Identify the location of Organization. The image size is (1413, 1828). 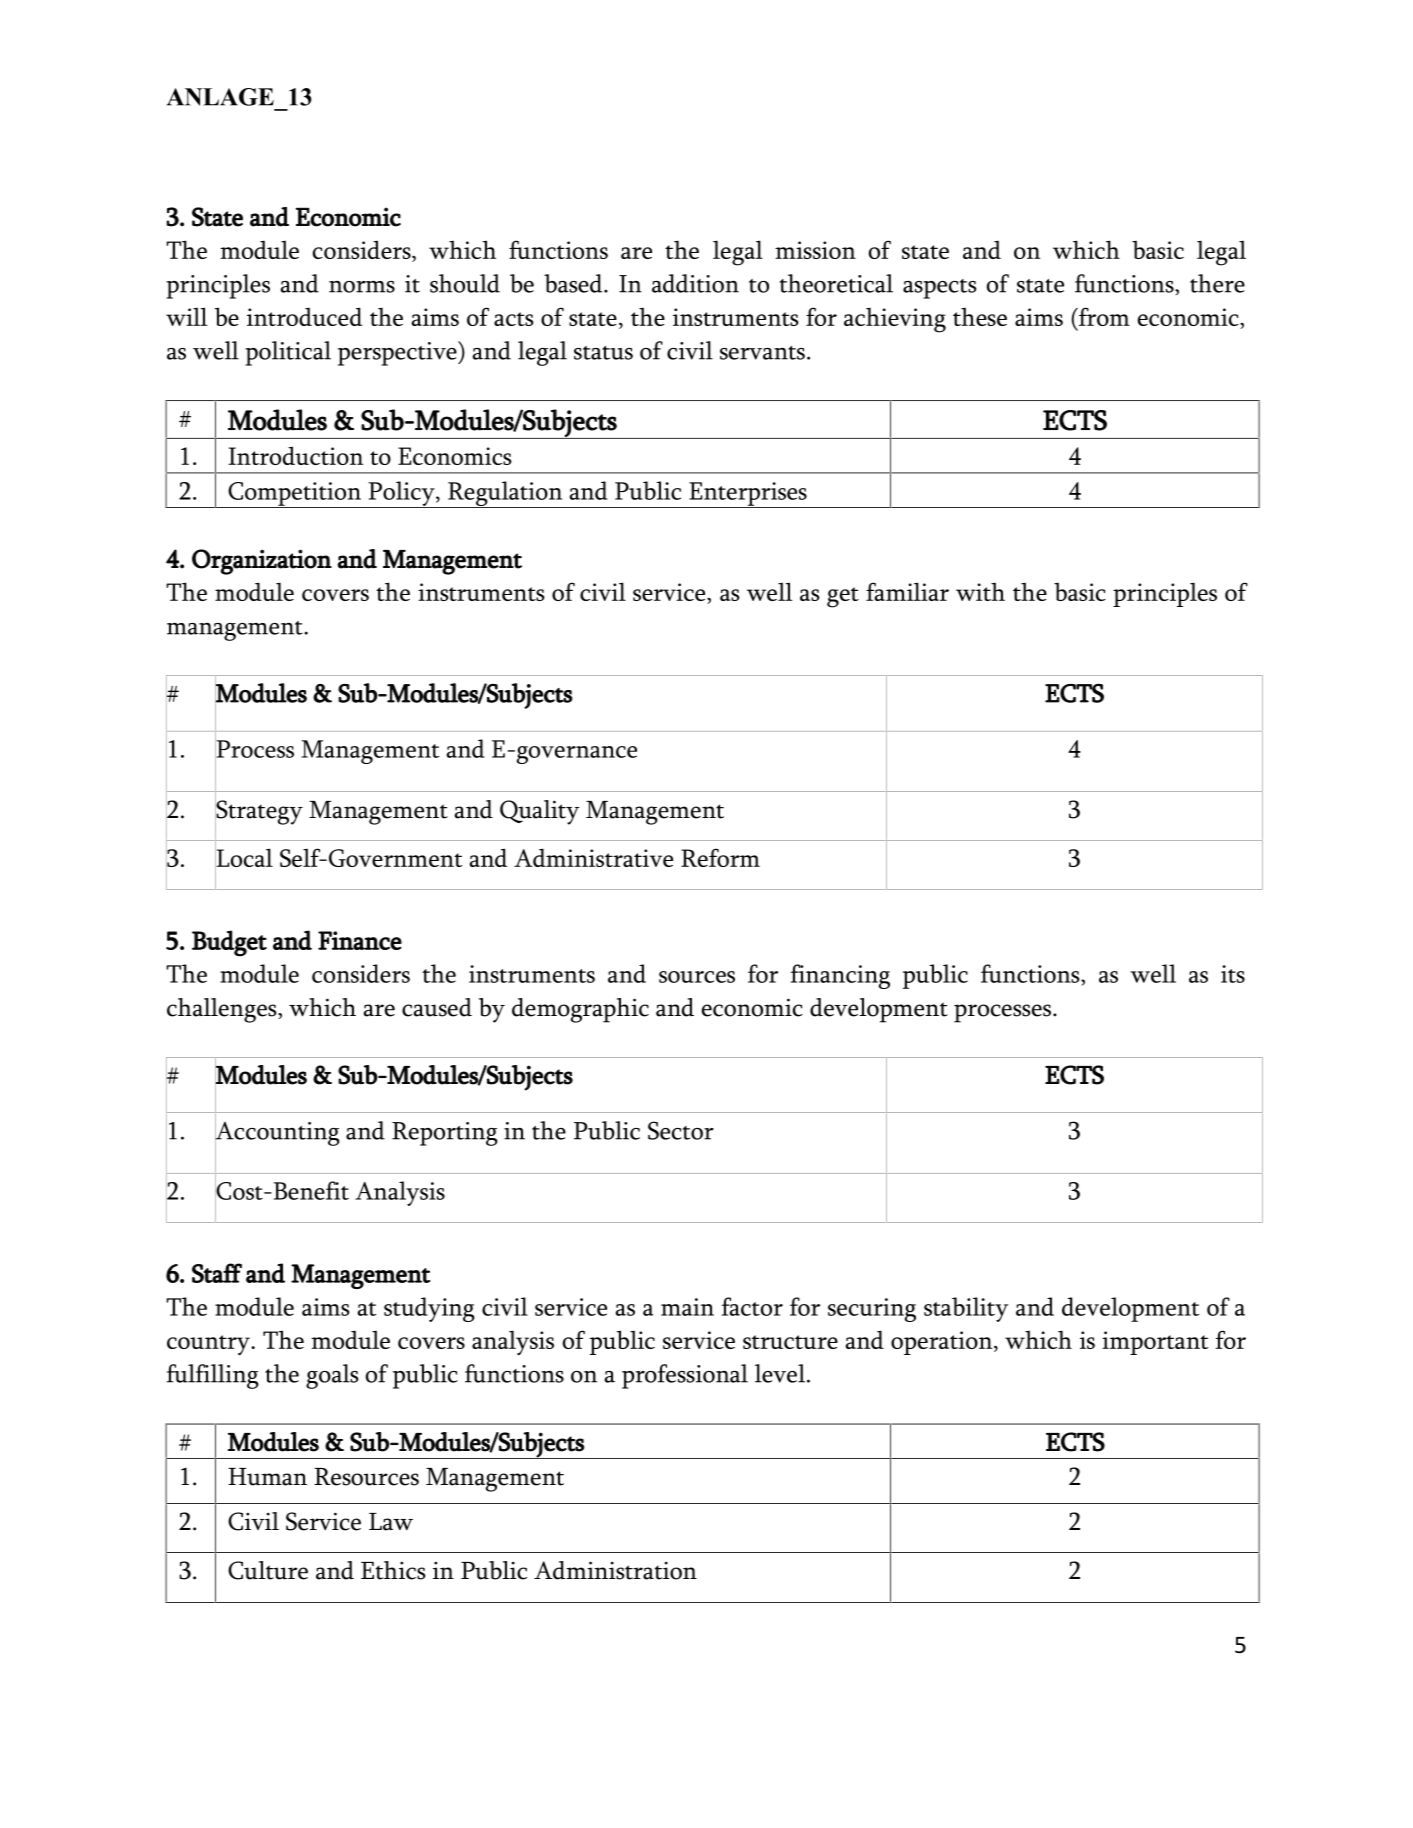
(262, 562).
